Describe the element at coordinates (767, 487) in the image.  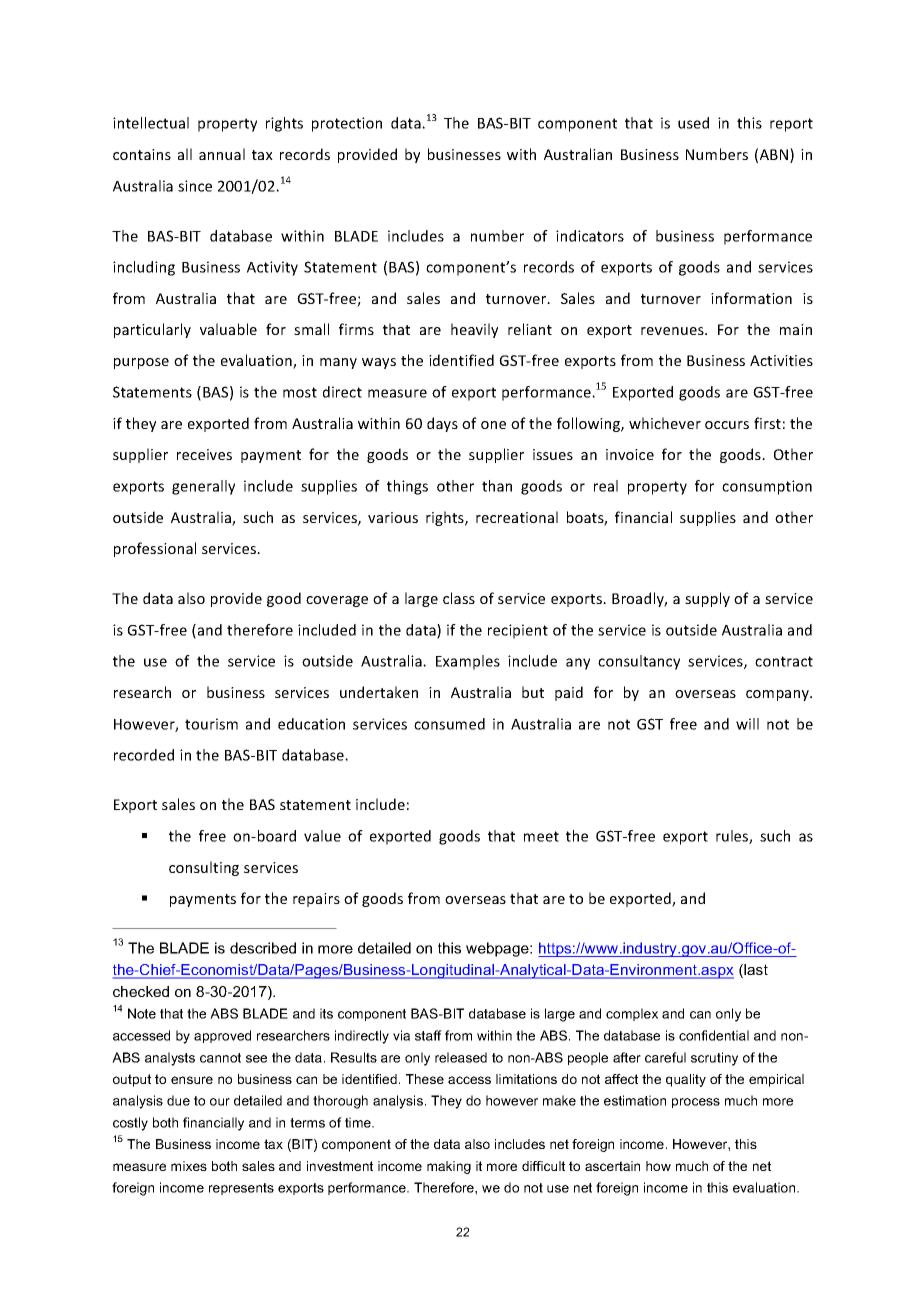
I see `consumption` at that location.
